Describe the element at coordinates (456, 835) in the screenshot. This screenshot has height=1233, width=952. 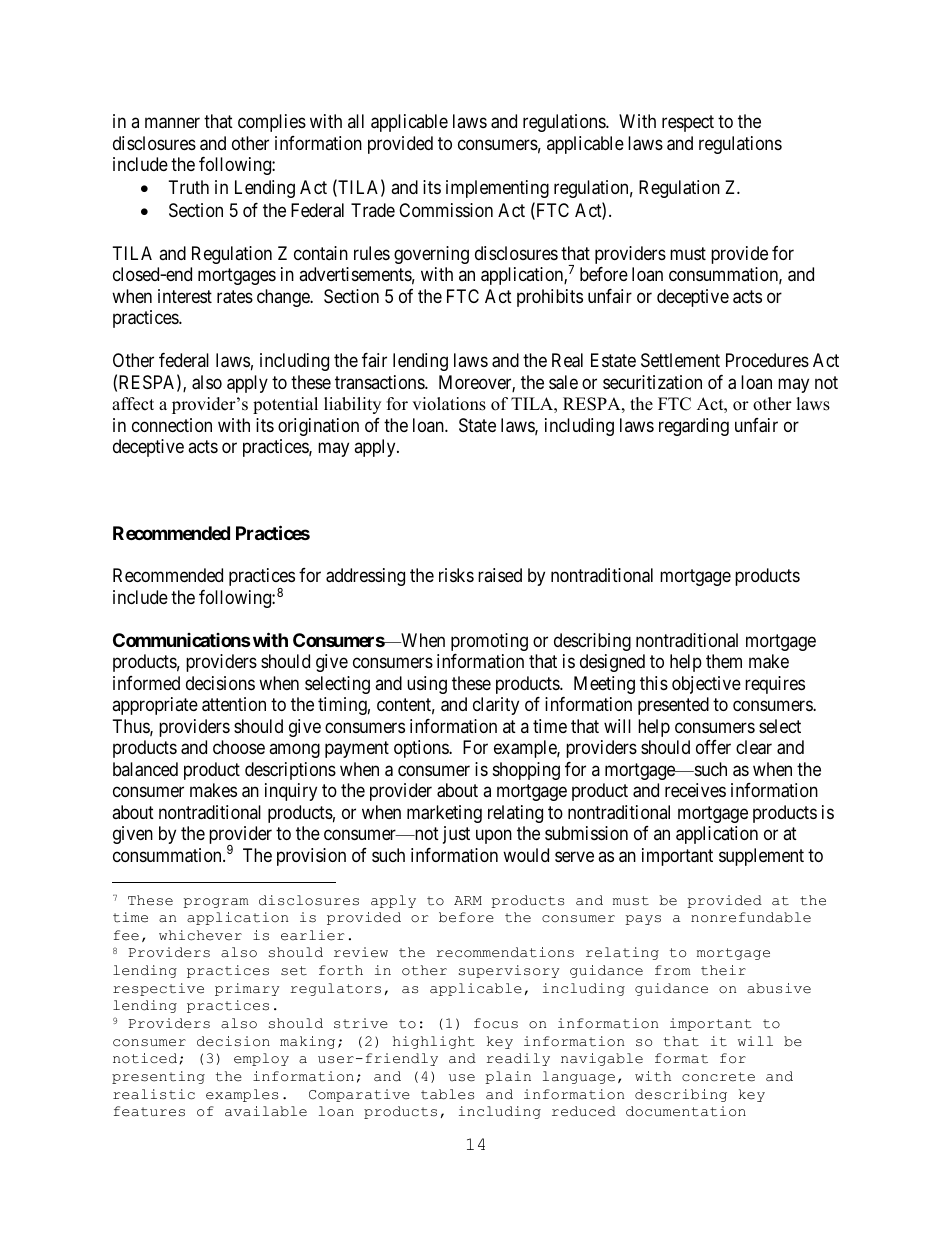
I see `just` at that location.
